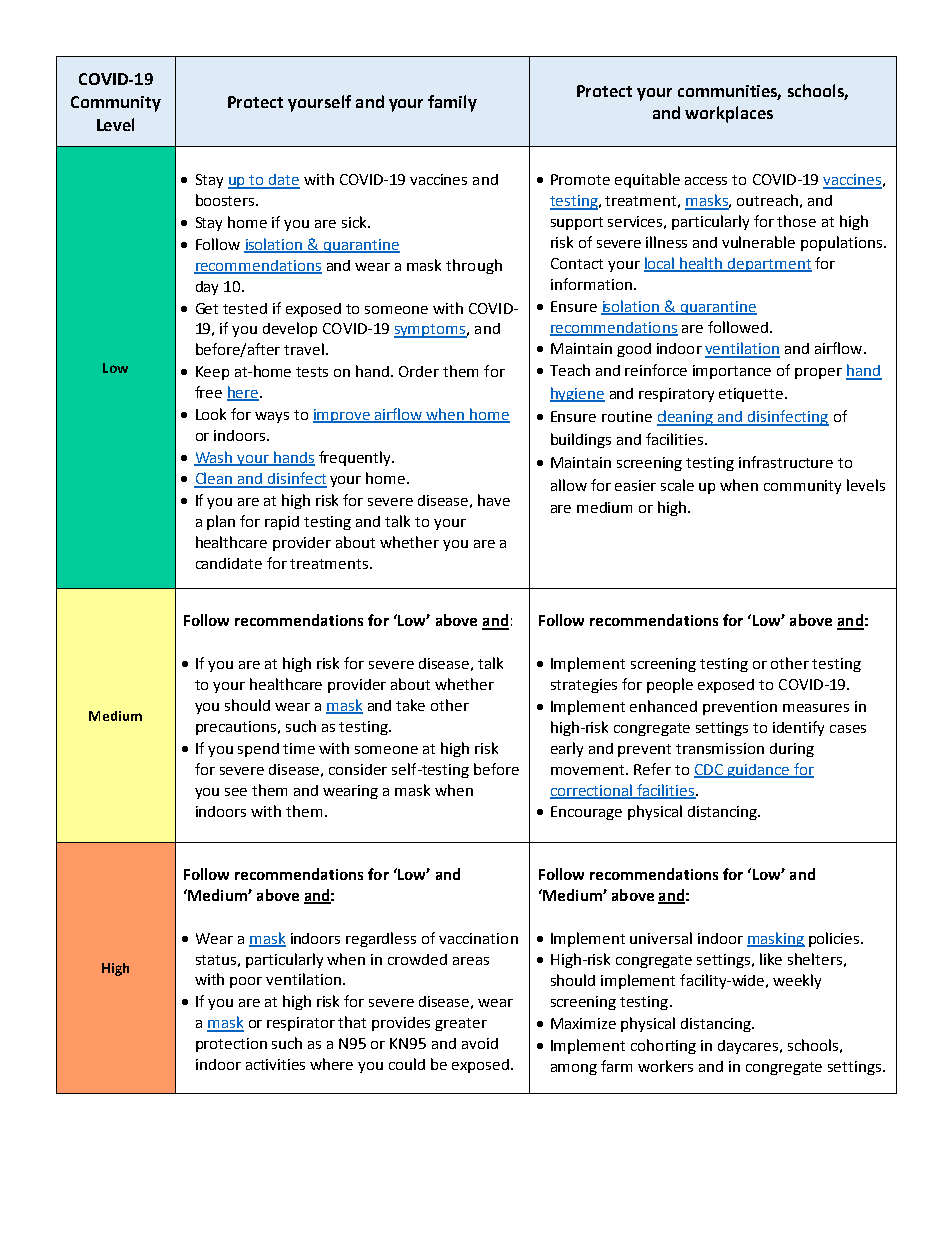 This screenshot has width=952, height=1233. Describe the element at coordinates (480, 1043) in the screenshot. I see `avoid` at that location.
